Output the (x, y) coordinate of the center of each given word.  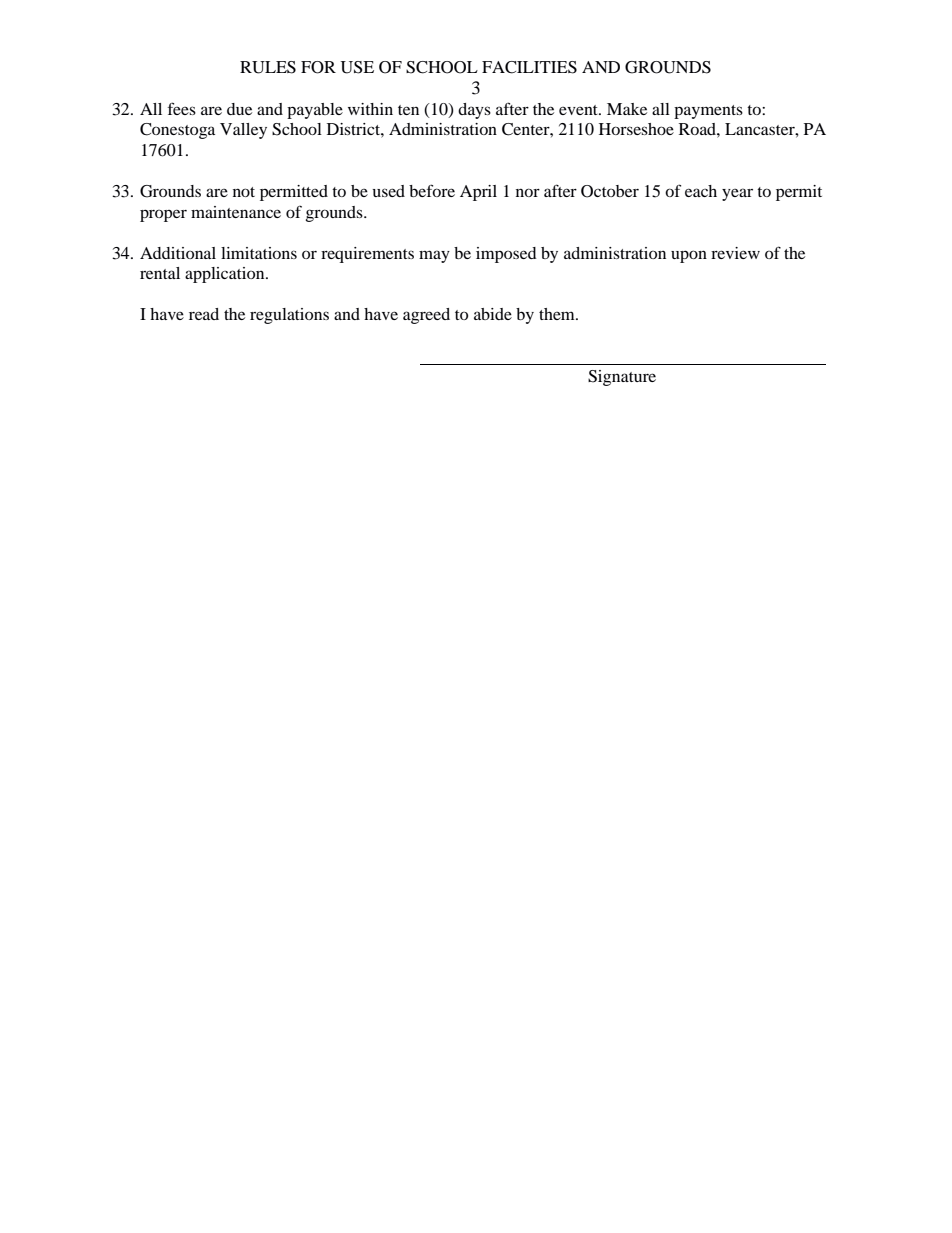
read (204, 314)
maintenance (236, 212)
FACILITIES (529, 67)
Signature (622, 378)
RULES (268, 67)
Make (627, 109)
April (478, 193)
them (558, 314)
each (701, 191)
